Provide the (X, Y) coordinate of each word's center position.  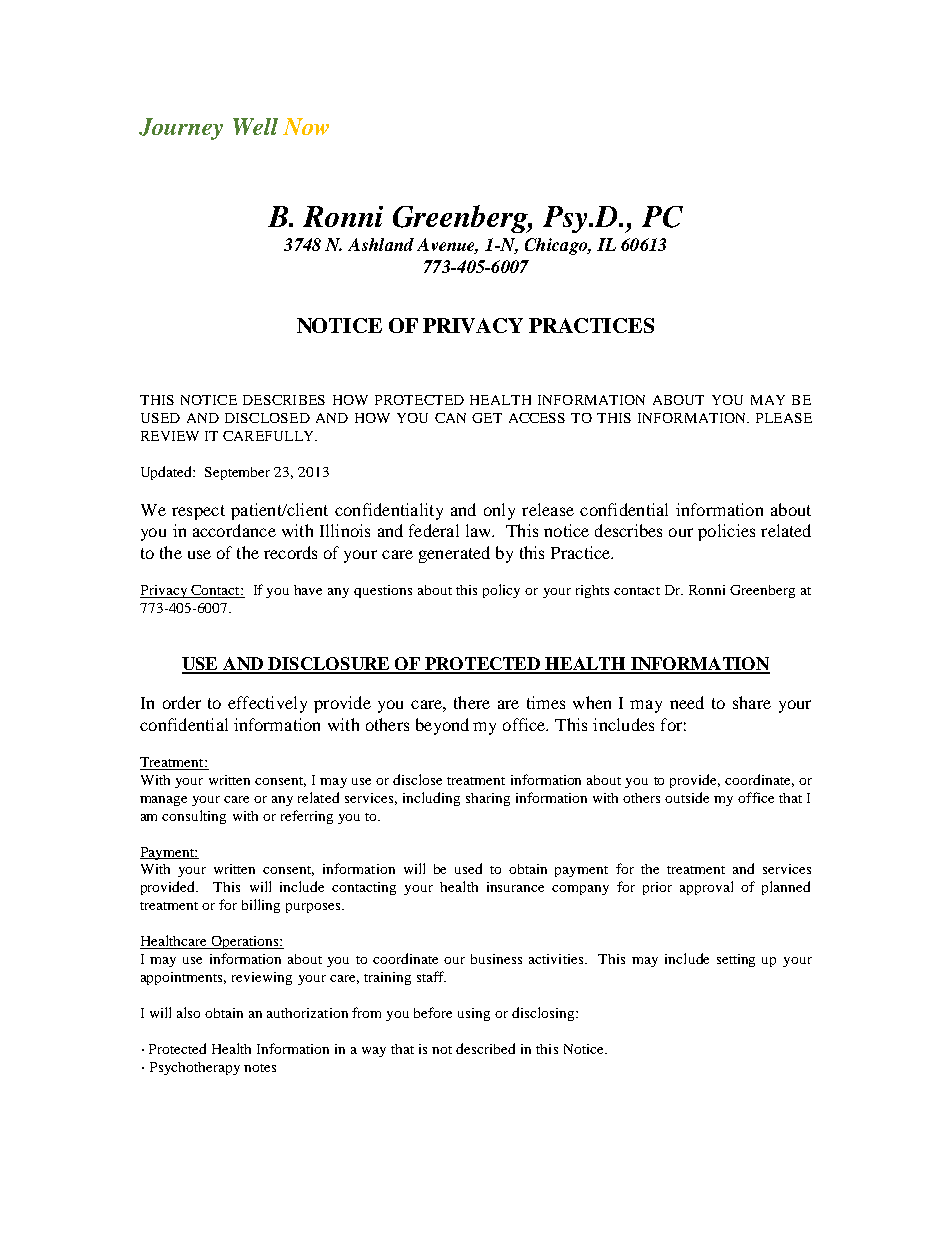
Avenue (447, 246)
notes (260, 1068)
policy (501, 591)
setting (736, 960)
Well (255, 126)
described (485, 1048)
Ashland (381, 244)
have (308, 590)
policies (726, 532)
